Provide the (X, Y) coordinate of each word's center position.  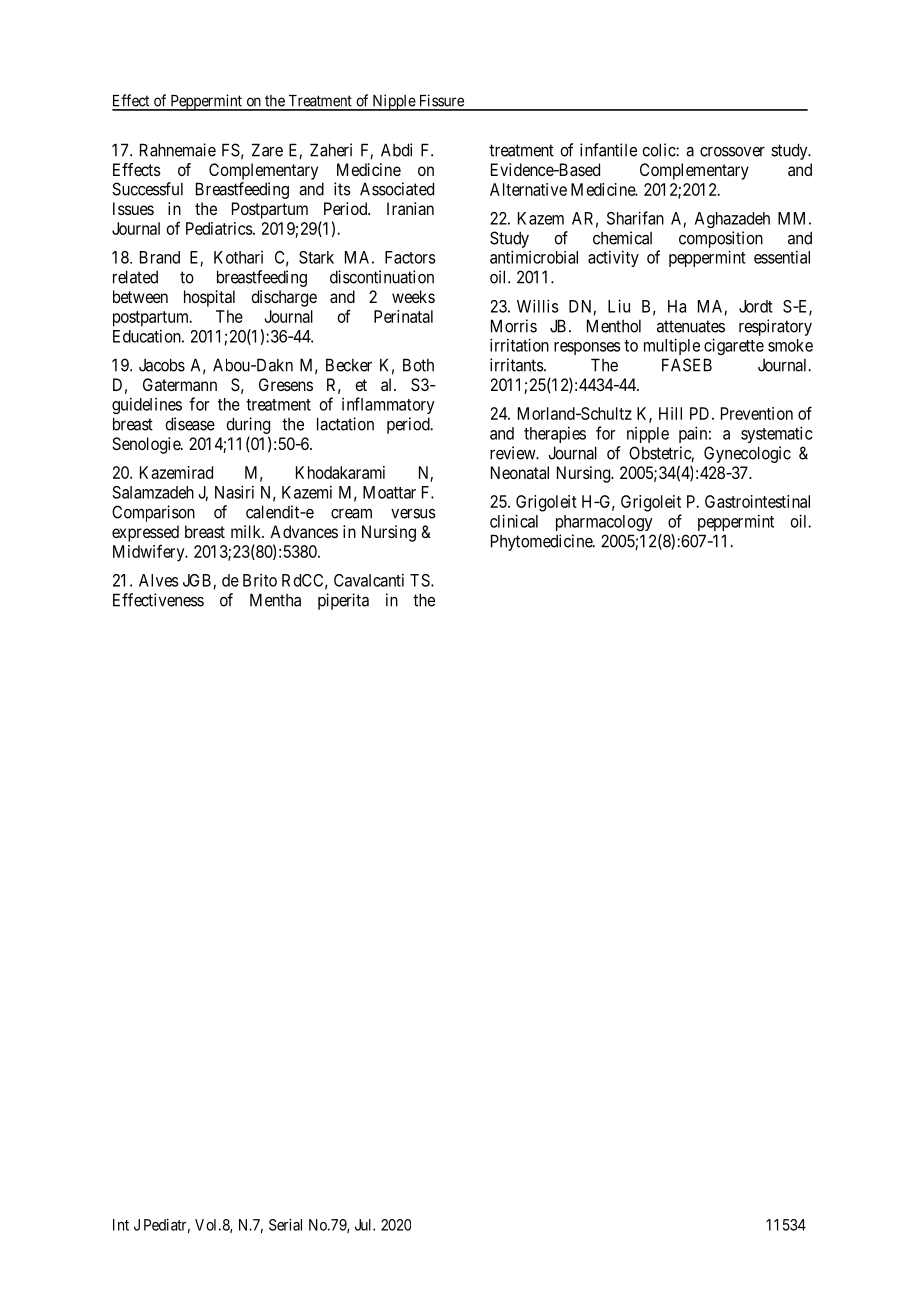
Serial (285, 1225)
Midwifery (150, 553)
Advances (304, 531)
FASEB (687, 365)
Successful (147, 189)
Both (418, 365)
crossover (732, 152)
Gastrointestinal (757, 501)
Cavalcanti (369, 580)
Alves (159, 580)
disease (190, 424)
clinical (514, 521)
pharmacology (604, 523)
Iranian (410, 208)
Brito (260, 580)
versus (413, 513)
